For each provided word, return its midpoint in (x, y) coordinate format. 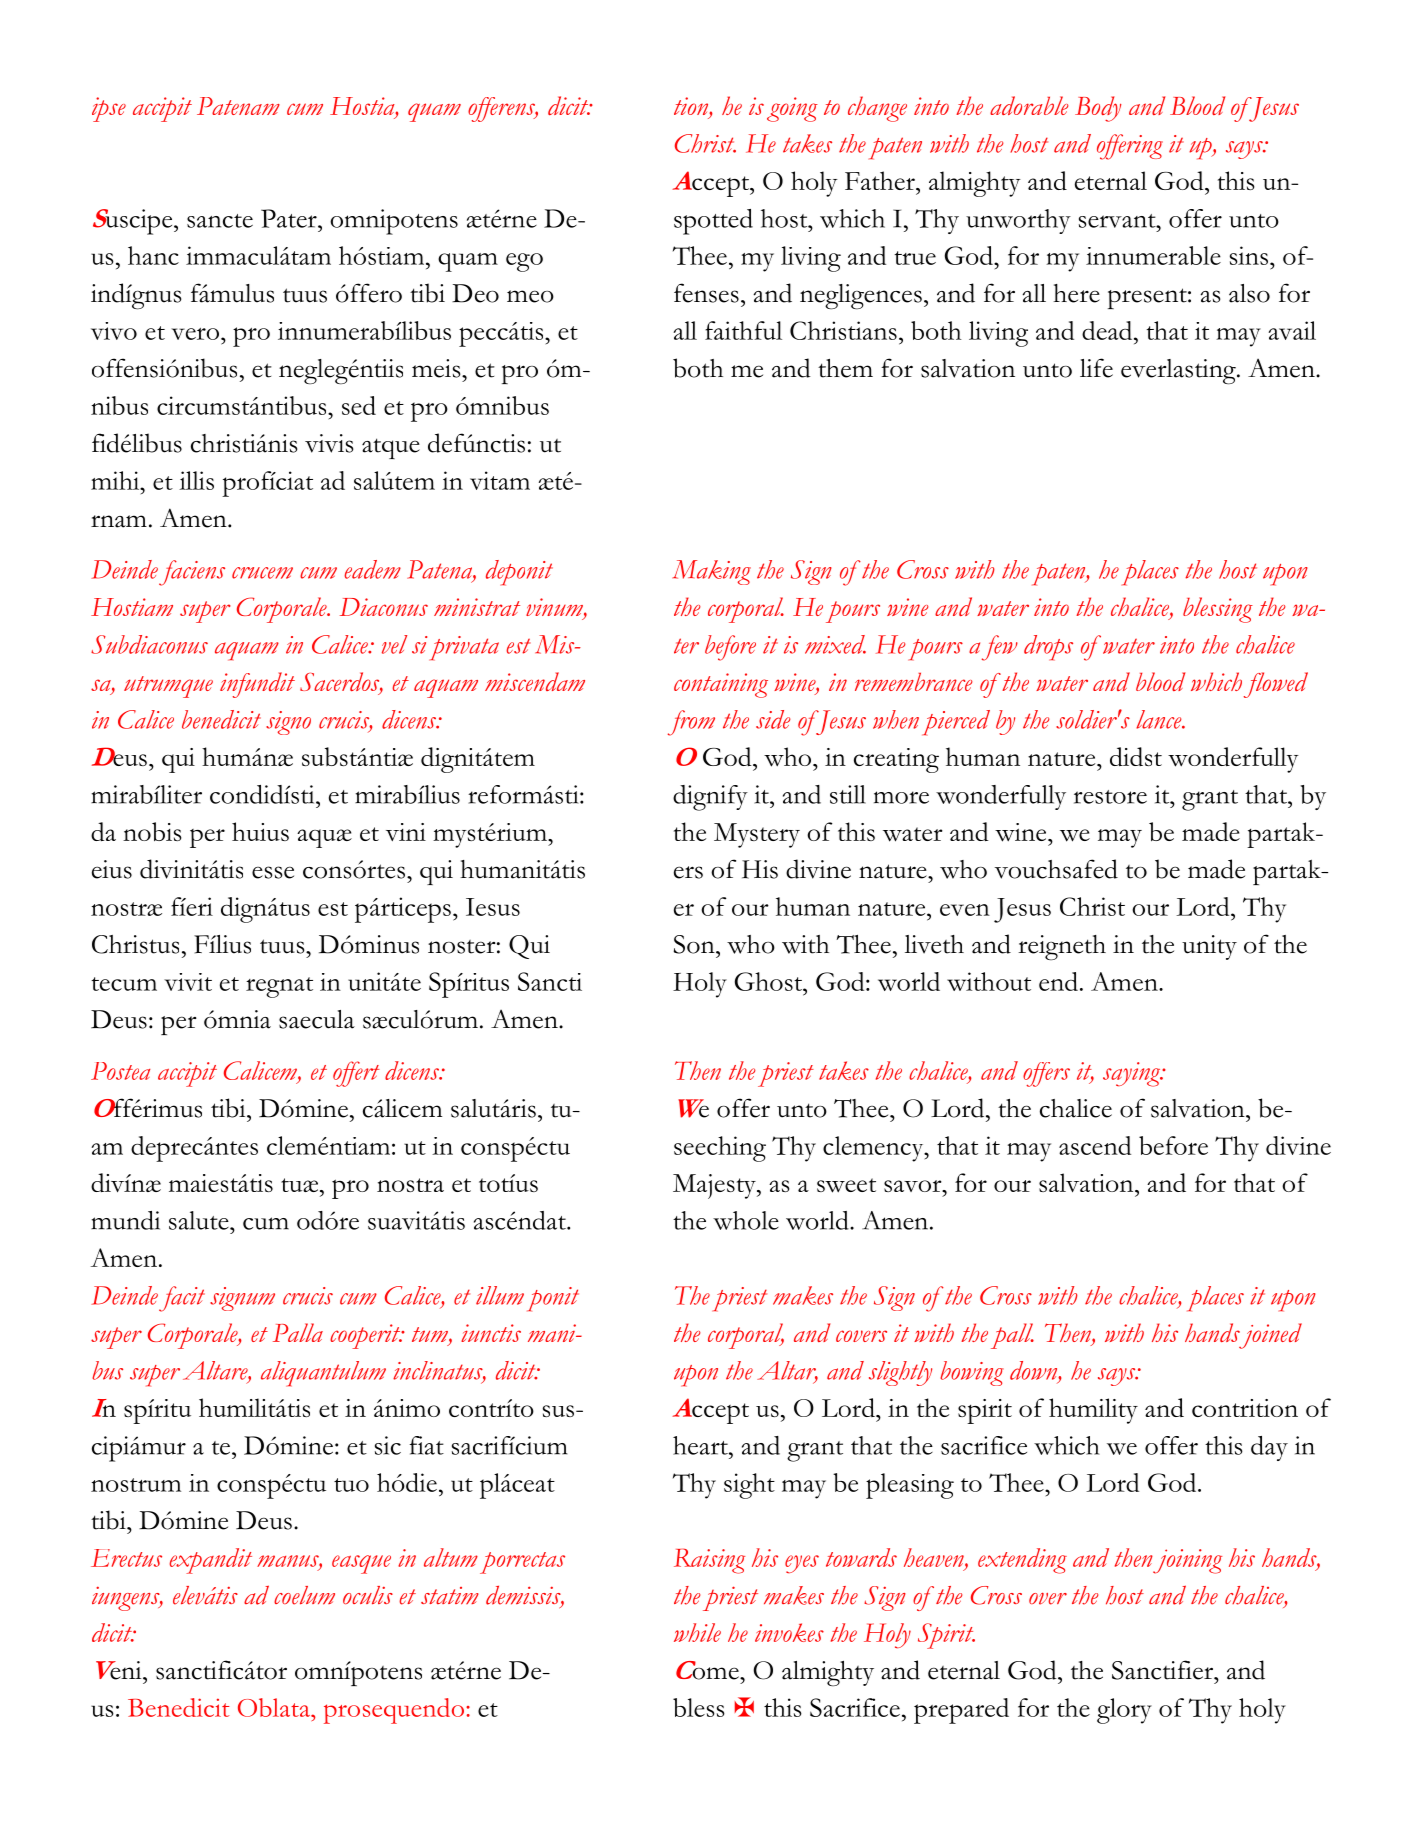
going (792, 109)
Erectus (126, 1558)
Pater (290, 218)
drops (1048, 648)
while (697, 1632)
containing (721, 685)
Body (1098, 109)
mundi (125, 1220)
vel (394, 644)
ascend (1095, 1145)
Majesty (715, 1186)
